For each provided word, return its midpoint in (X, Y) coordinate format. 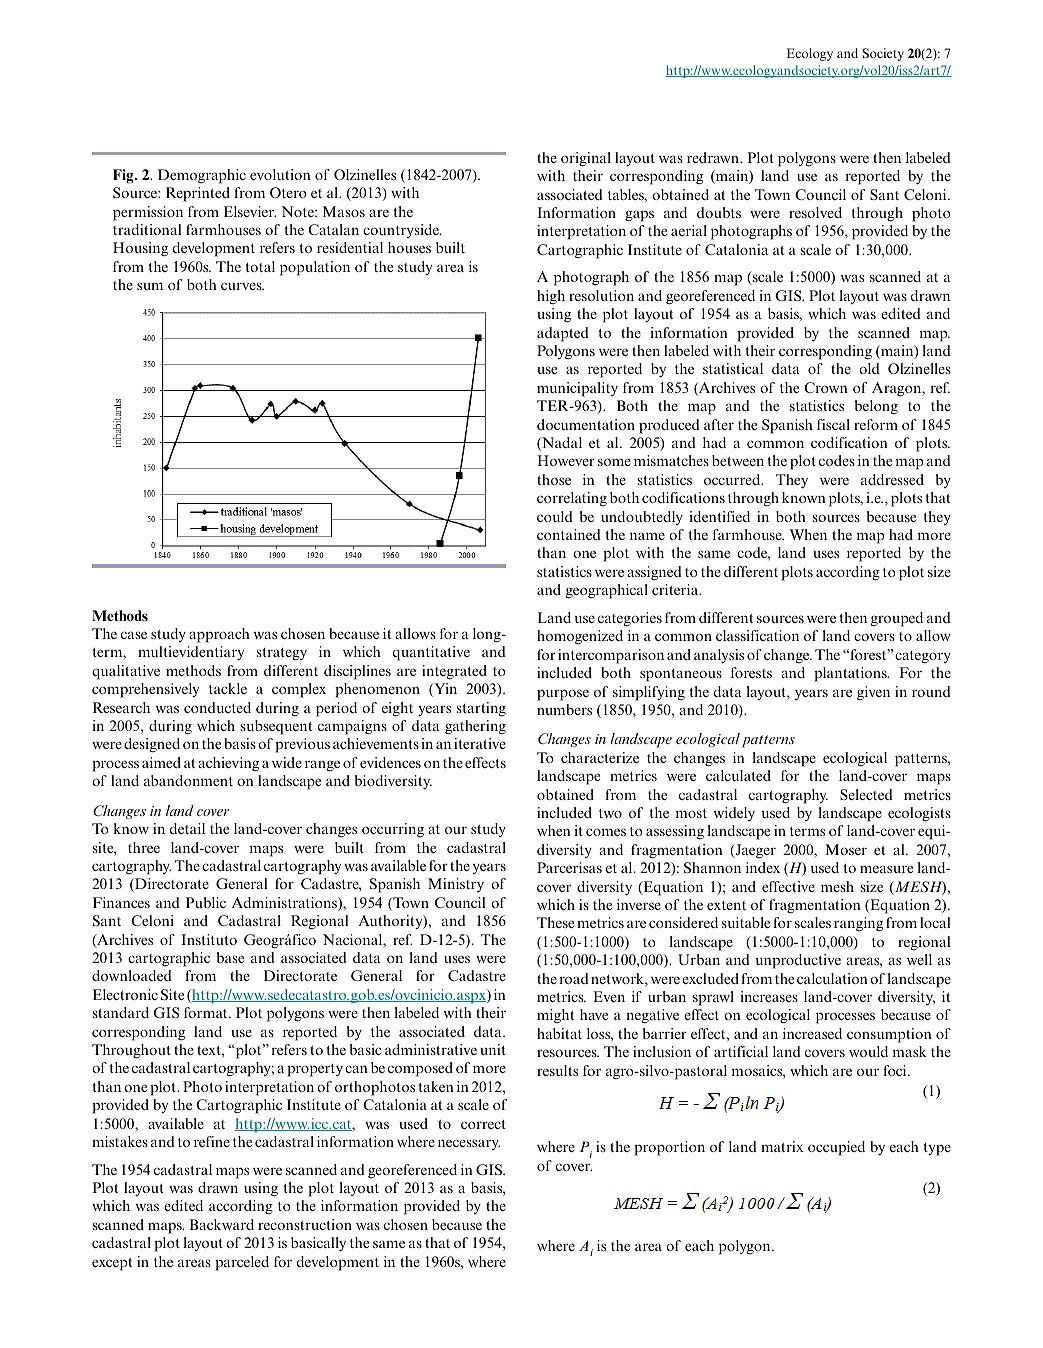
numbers (564, 709)
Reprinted (198, 194)
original (586, 159)
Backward (221, 1224)
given (873, 693)
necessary (469, 1144)
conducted (217, 707)
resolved (815, 212)
